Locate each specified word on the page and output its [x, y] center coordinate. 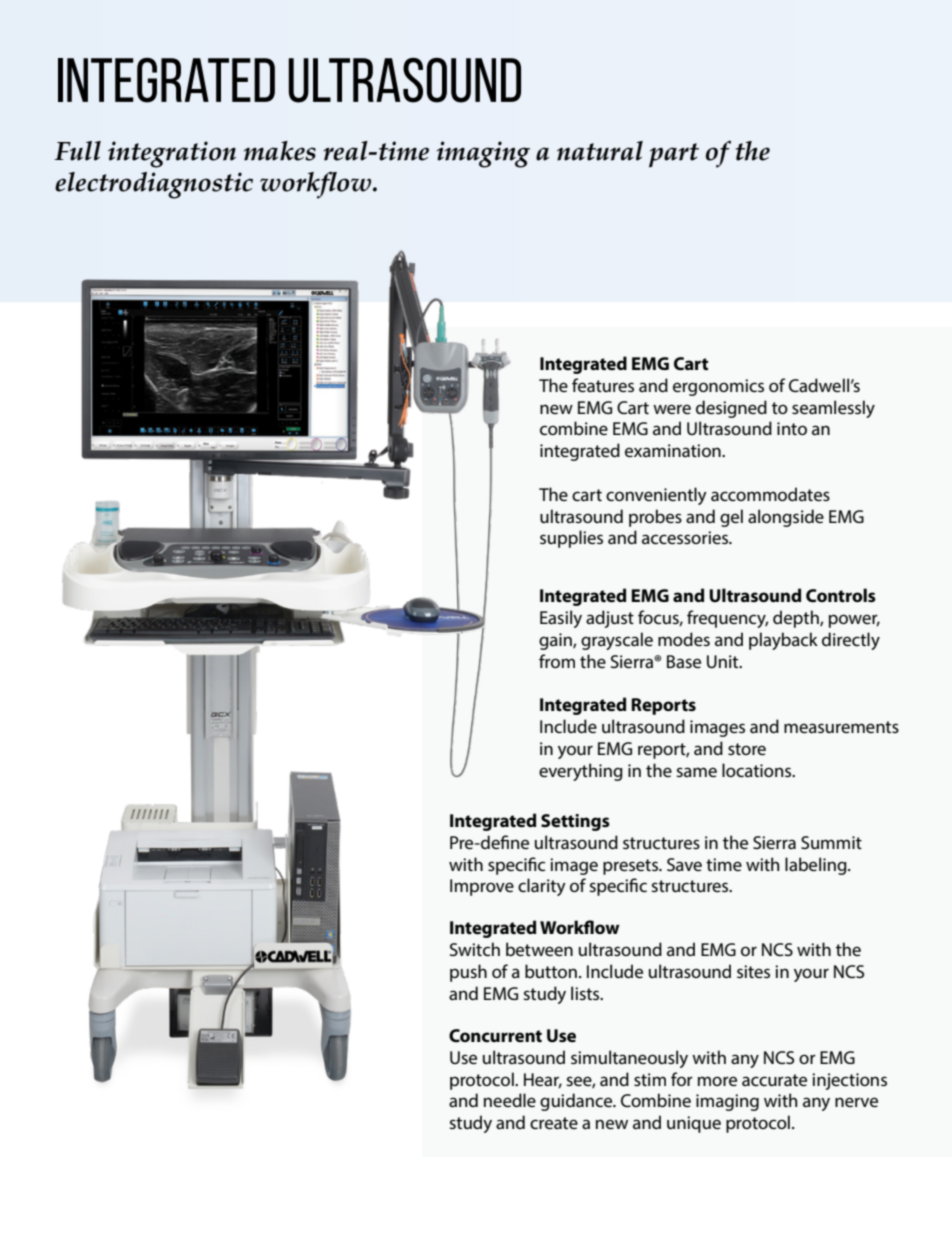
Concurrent [495, 1036]
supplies [571, 539]
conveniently [656, 496]
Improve [482, 887]
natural [600, 151]
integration [172, 154]
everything [581, 772]
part [674, 155]
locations [758, 770]
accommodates [770, 494]
